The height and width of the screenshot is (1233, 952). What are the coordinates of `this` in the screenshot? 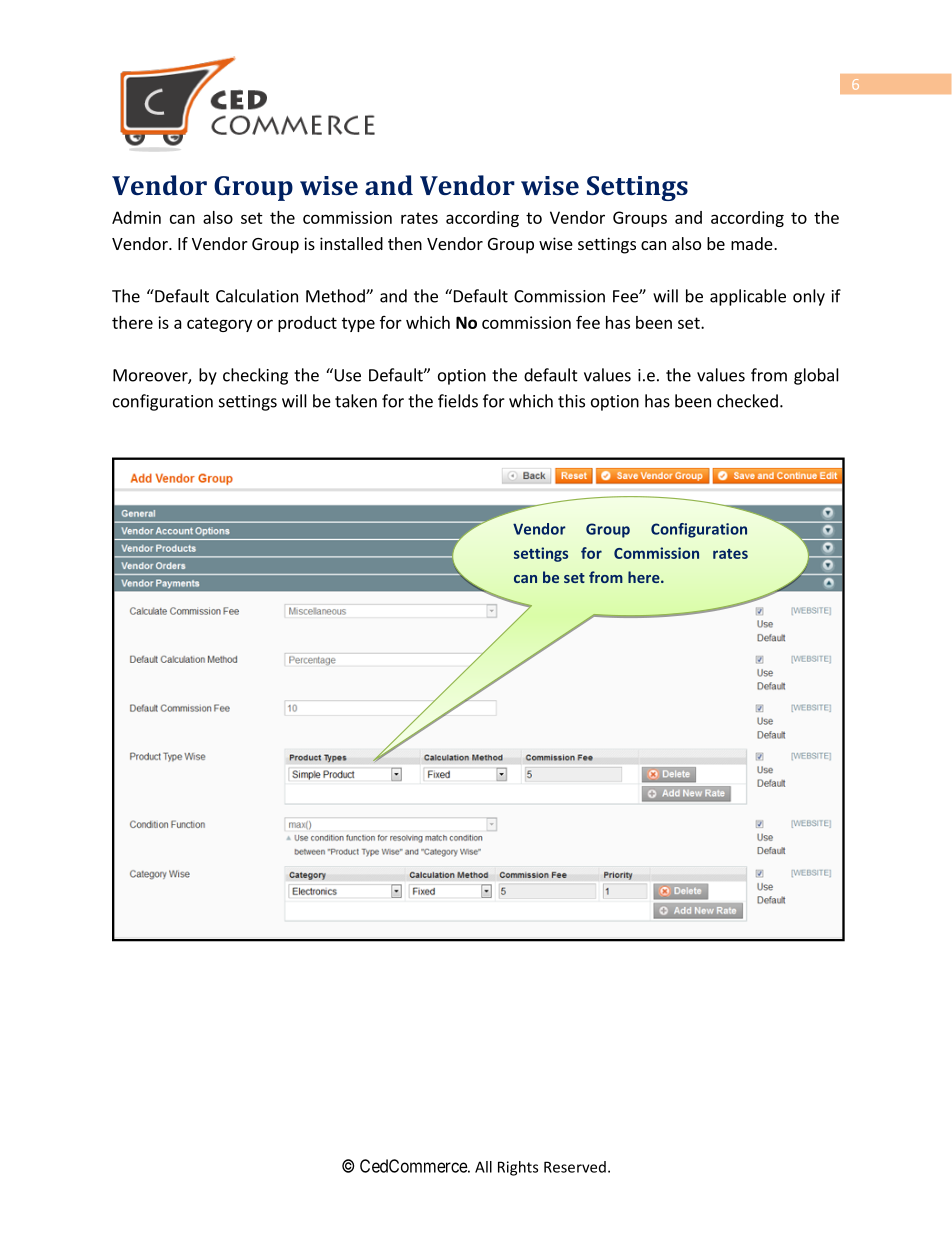 It's located at (571, 401).
